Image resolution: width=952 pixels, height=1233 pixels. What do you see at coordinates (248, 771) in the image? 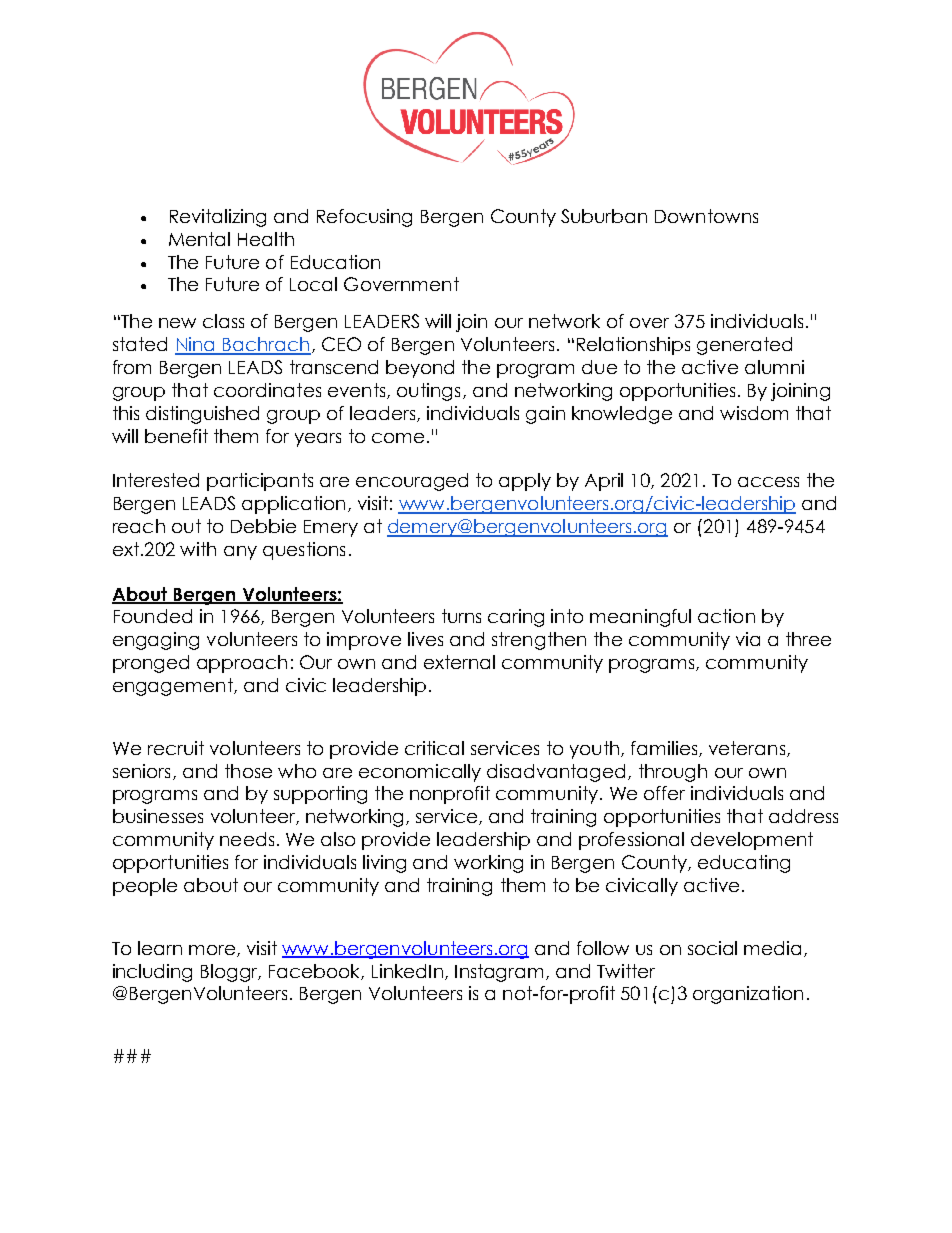
I see `those` at bounding box center [248, 771].
